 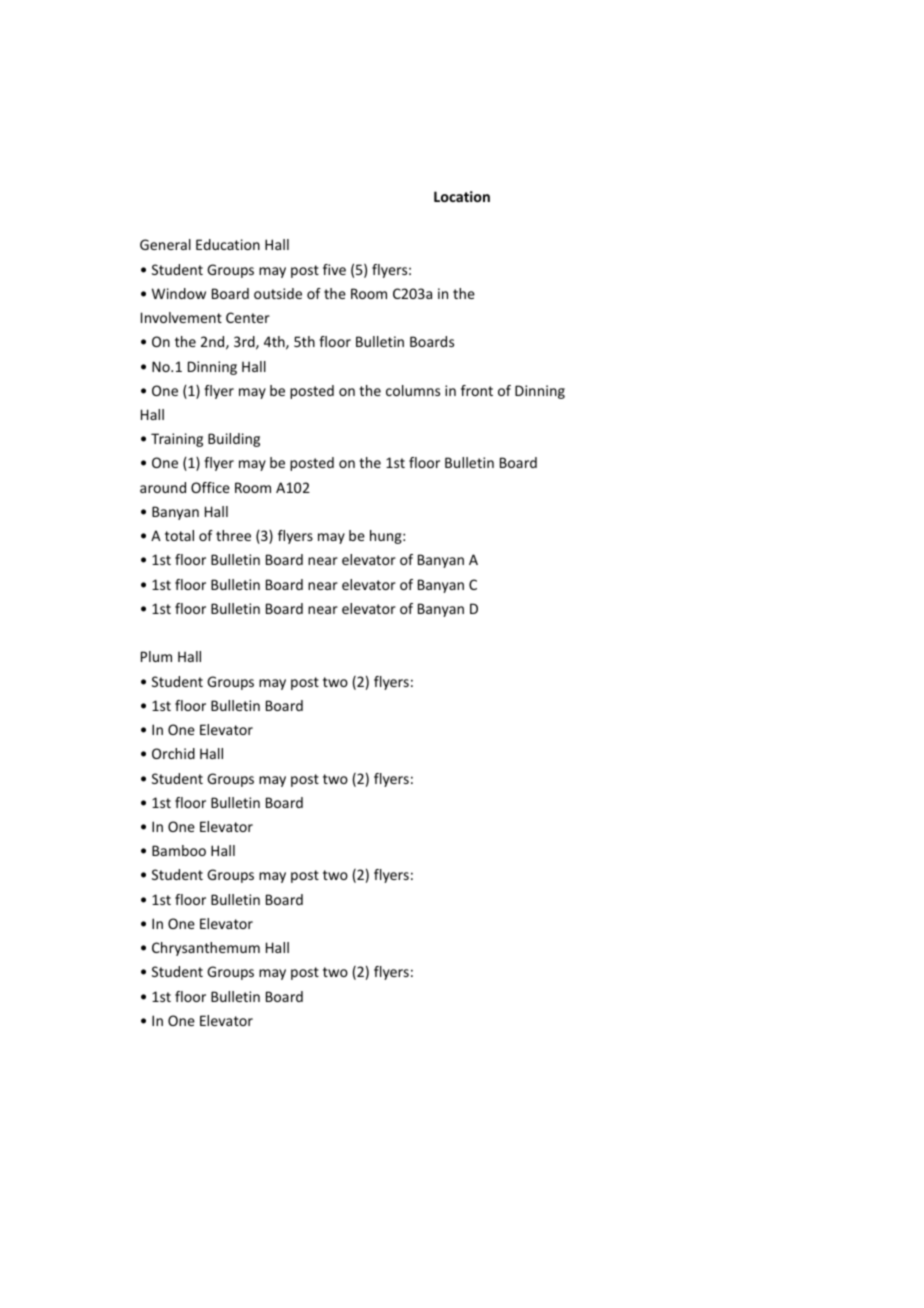 I want to click on General, so click(x=165, y=244).
